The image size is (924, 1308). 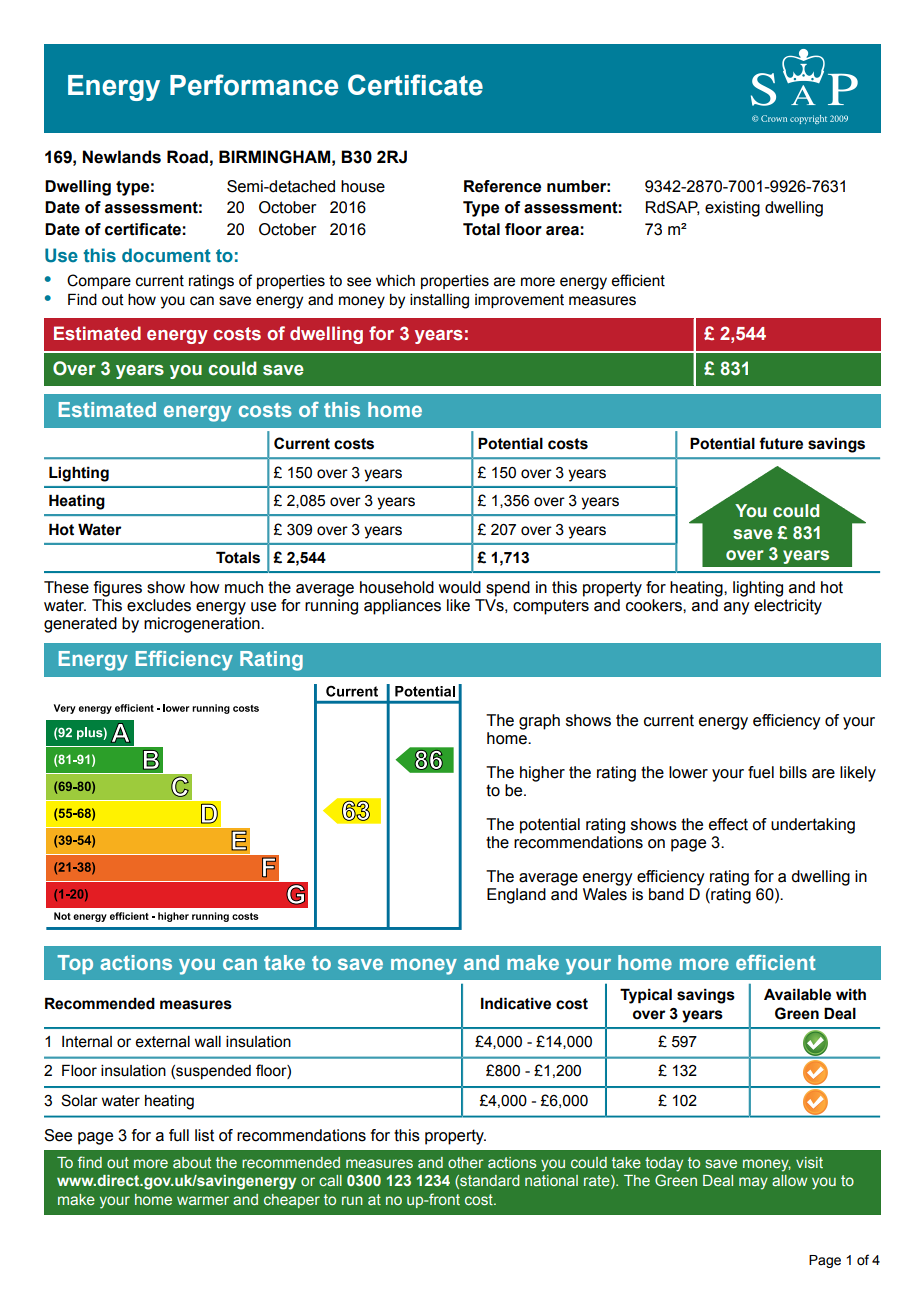 What do you see at coordinates (402, 607) in the page?
I see `appliances` at bounding box center [402, 607].
